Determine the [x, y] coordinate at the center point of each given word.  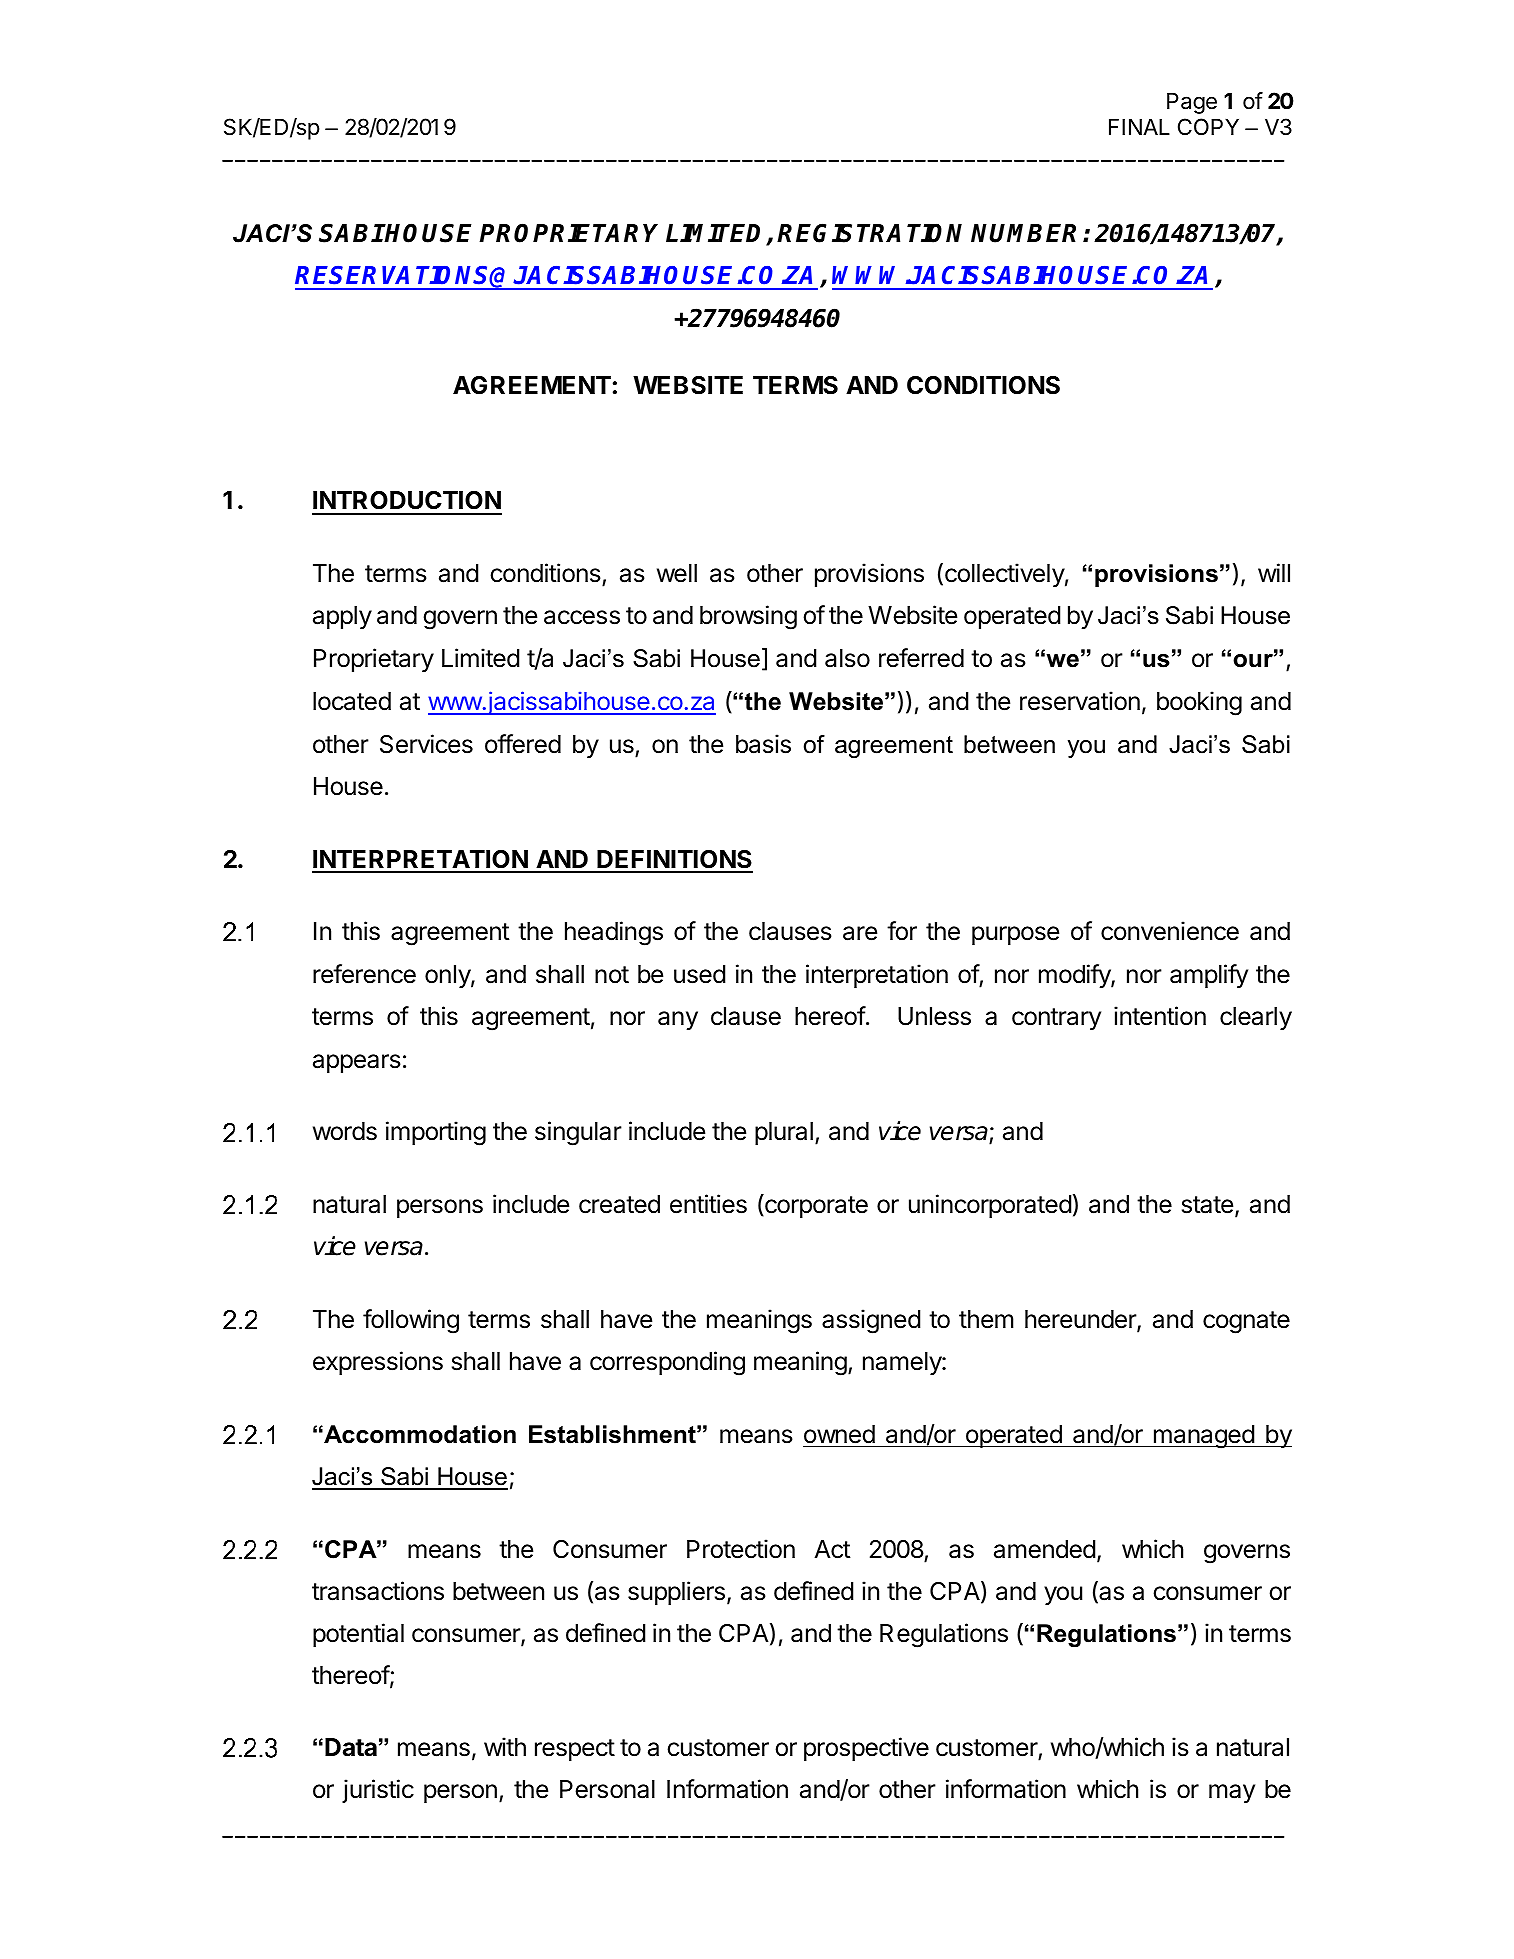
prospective [866, 1749]
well [677, 573]
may [1232, 1793]
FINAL [1139, 127]
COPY [1208, 126]
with [505, 1746]
